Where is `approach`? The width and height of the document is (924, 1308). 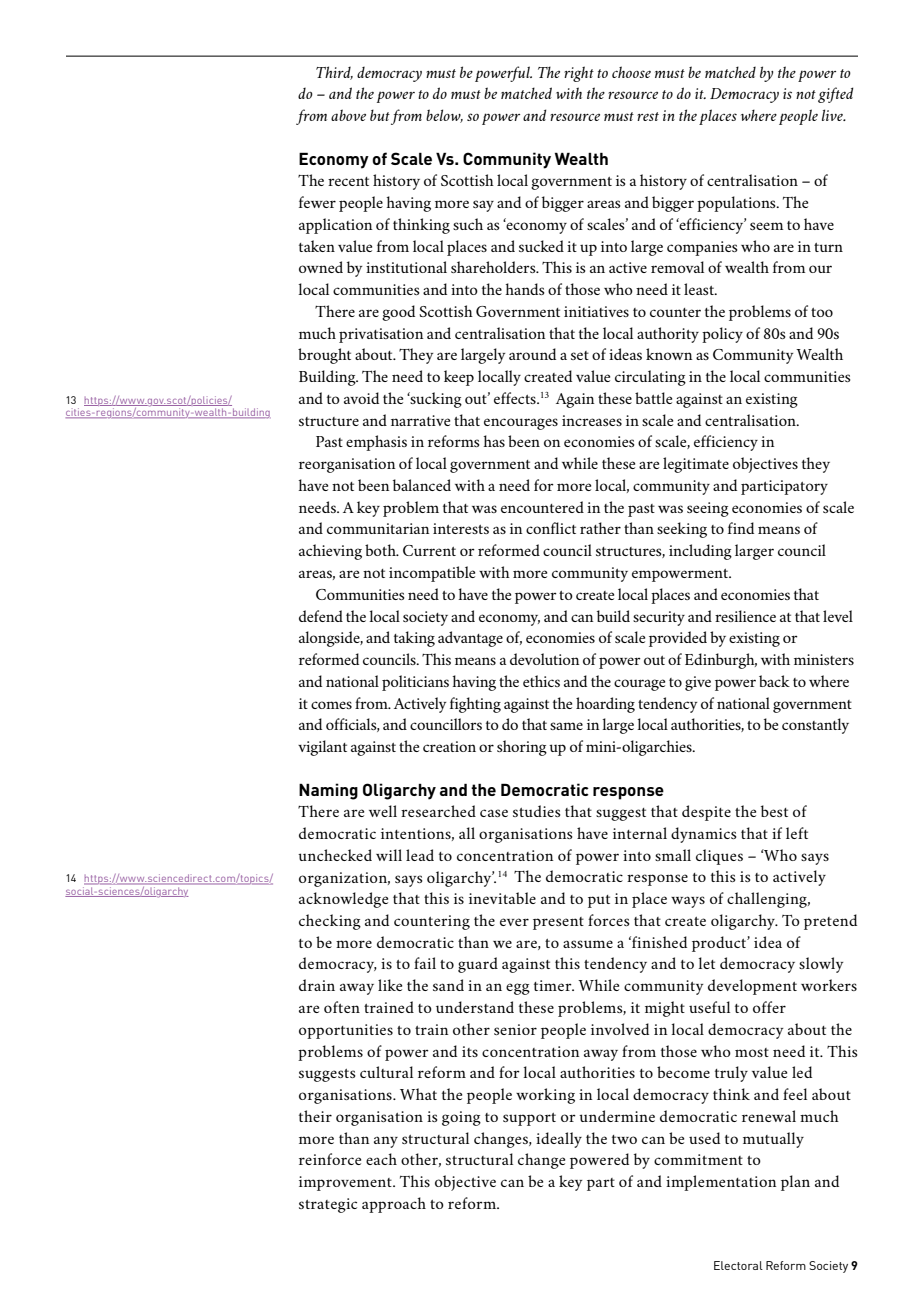
approach is located at coordinates (394, 1205).
